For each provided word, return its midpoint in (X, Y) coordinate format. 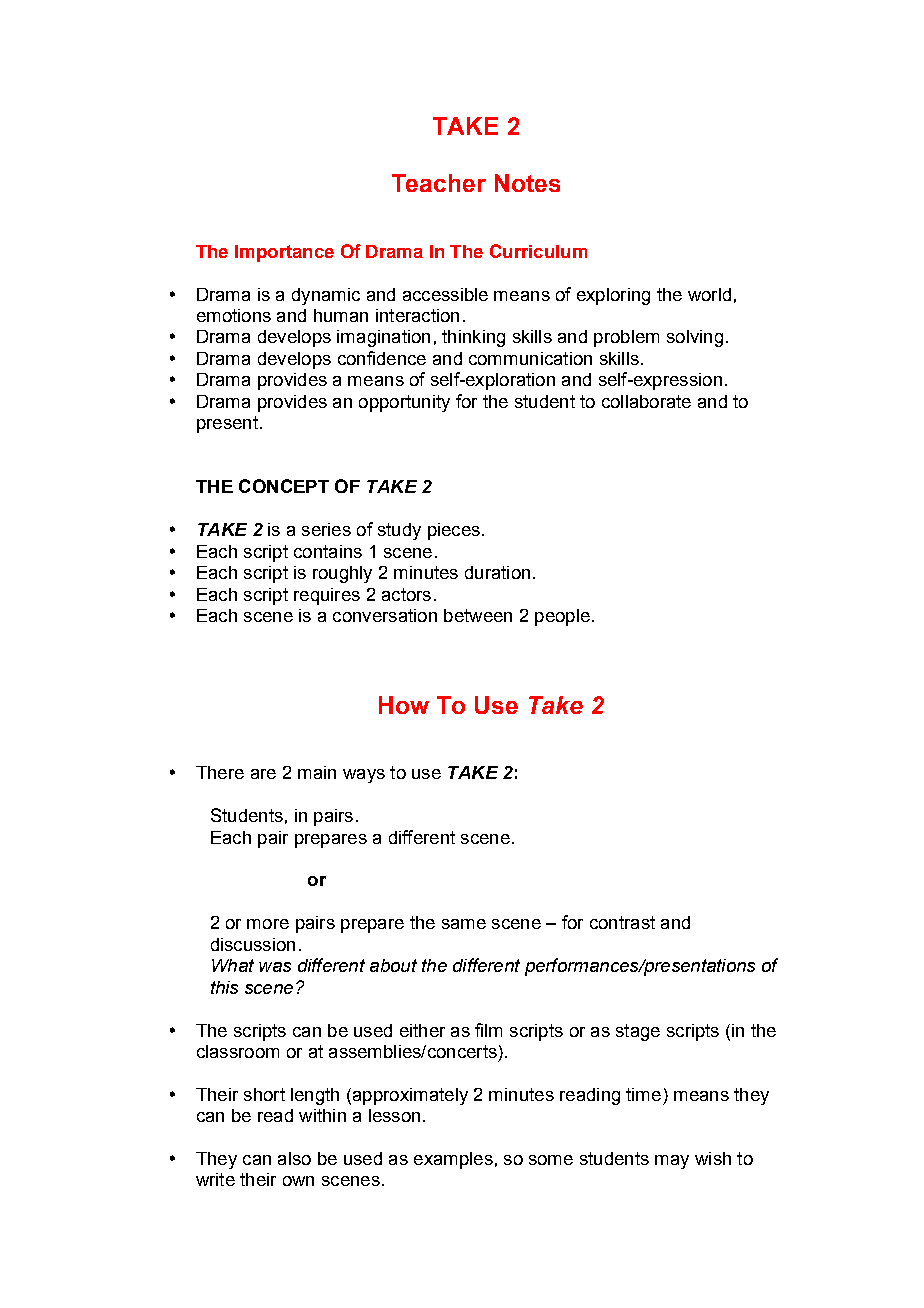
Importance (284, 253)
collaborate (646, 401)
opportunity (404, 403)
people (562, 617)
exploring (613, 296)
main (317, 772)
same (464, 924)
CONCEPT (284, 486)
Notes (527, 183)
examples (453, 1160)
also (294, 1158)
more (268, 924)
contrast (622, 922)
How (404, 705)
